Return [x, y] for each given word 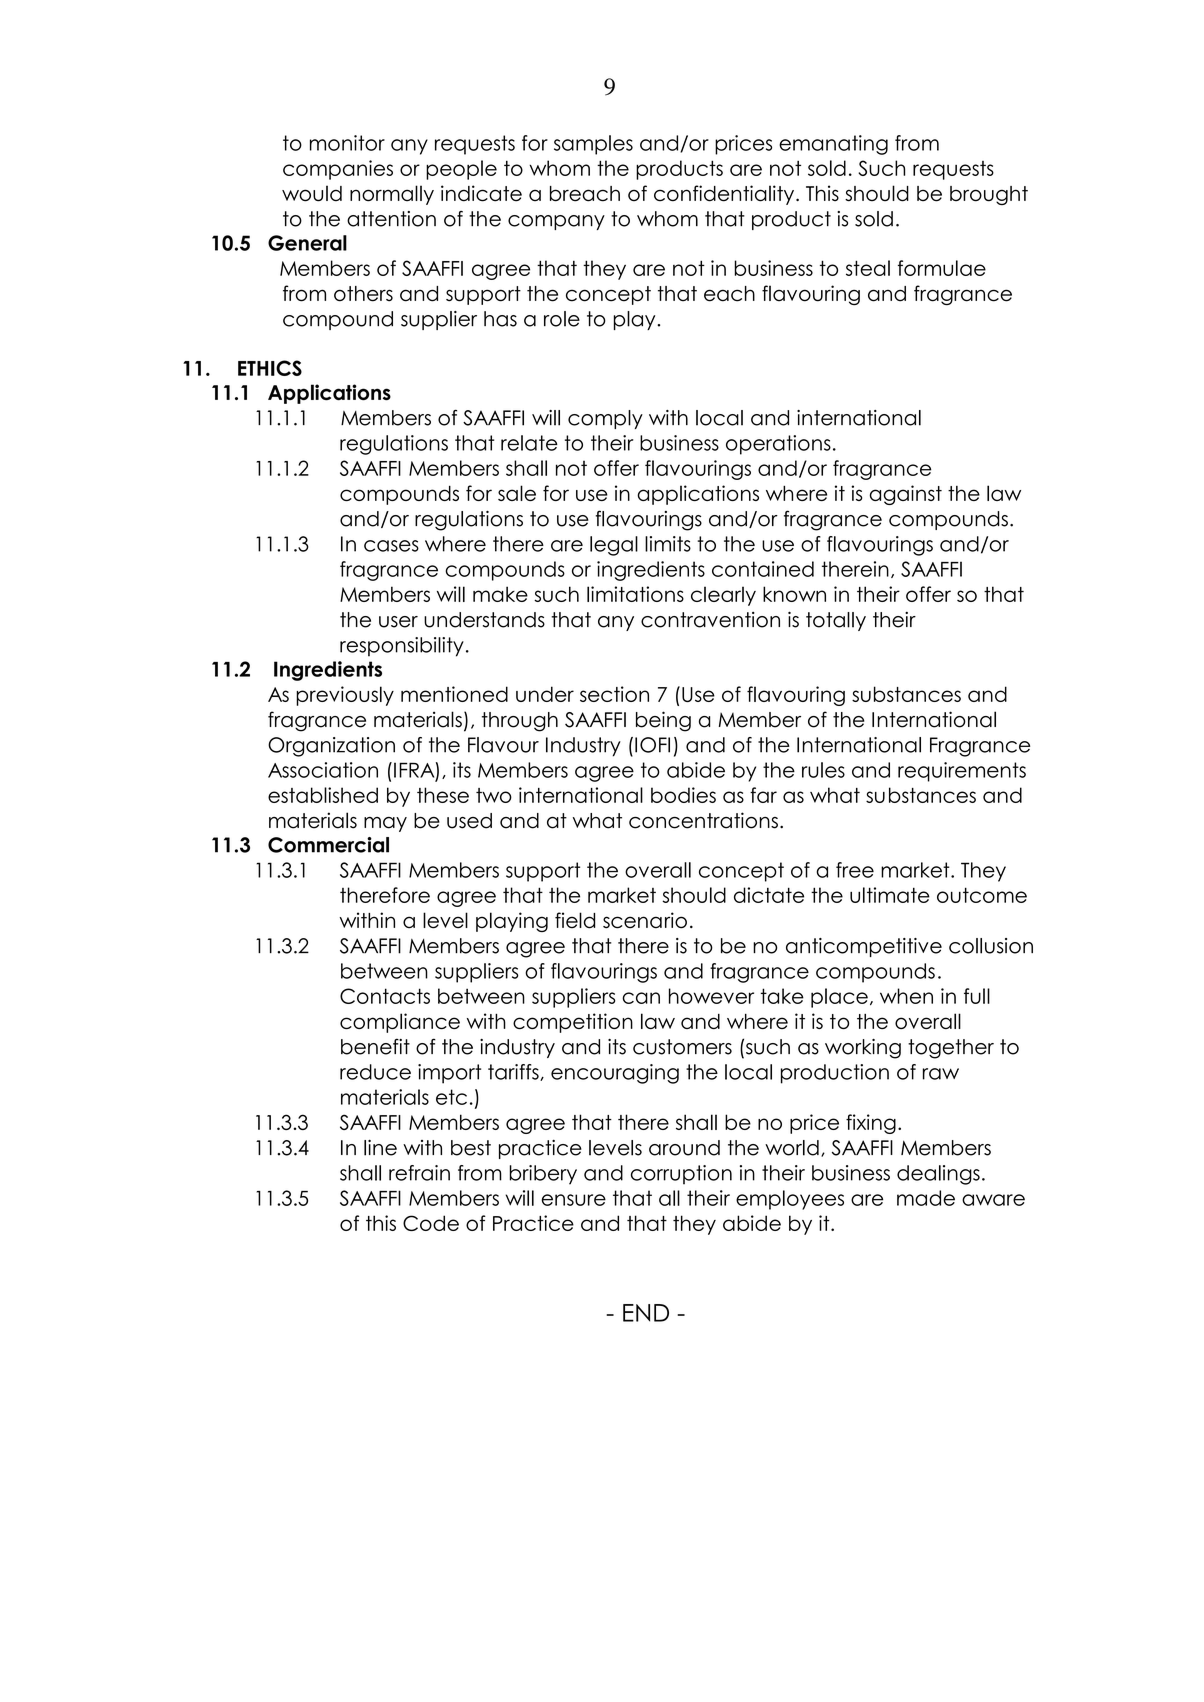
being [663, 721]
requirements [962, 772]
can [641, 998]
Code [431, 1223]
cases [391, 546]
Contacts [385, 996]
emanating [833, 145]
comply [605, 419]
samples [593, 145]
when [906, 996]
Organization [331, 747]
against [905, 495]
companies [338, 170]
